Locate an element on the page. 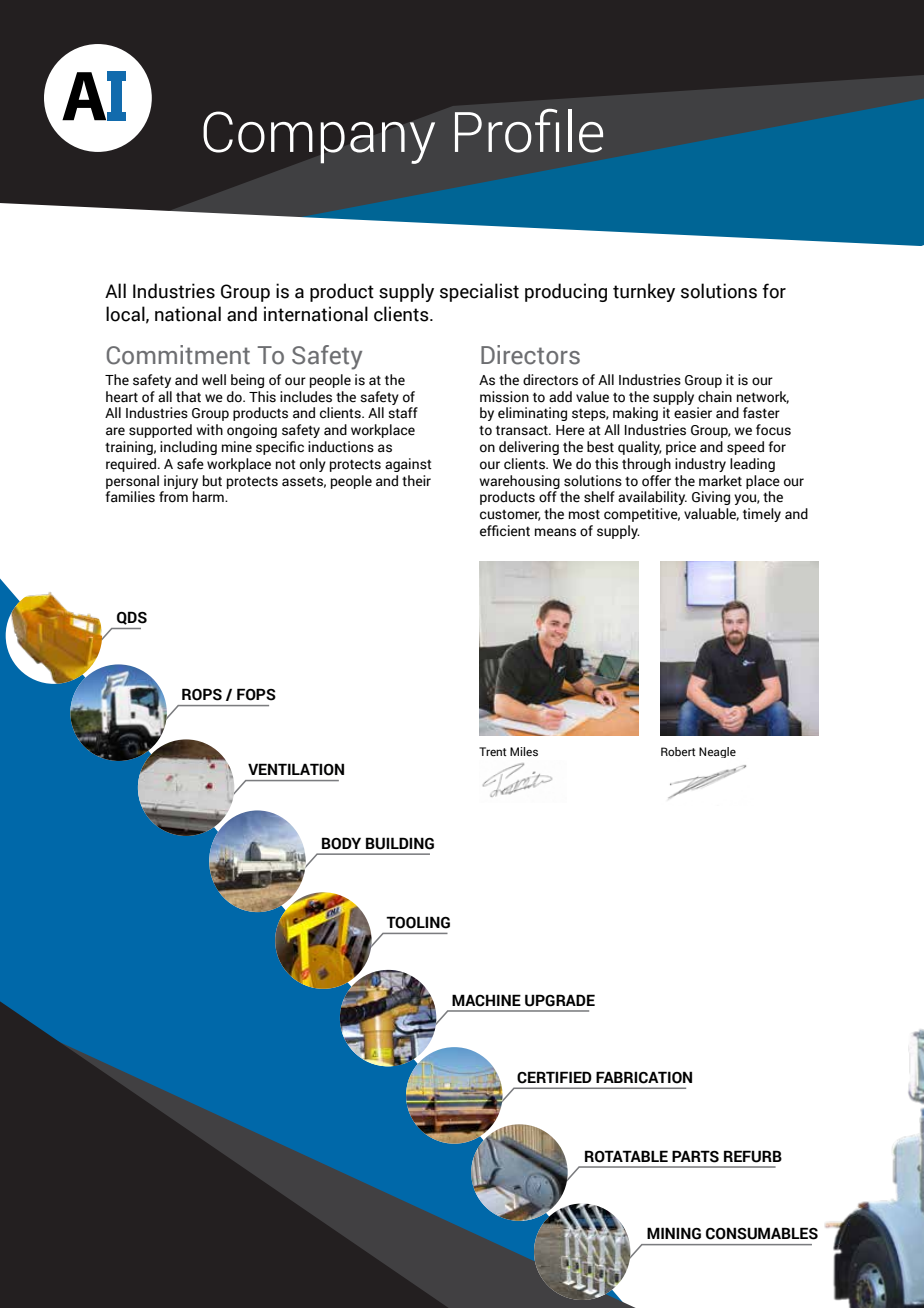 The height and width of the document is (1308, 924). Company is located at coordinates (319, 137).
